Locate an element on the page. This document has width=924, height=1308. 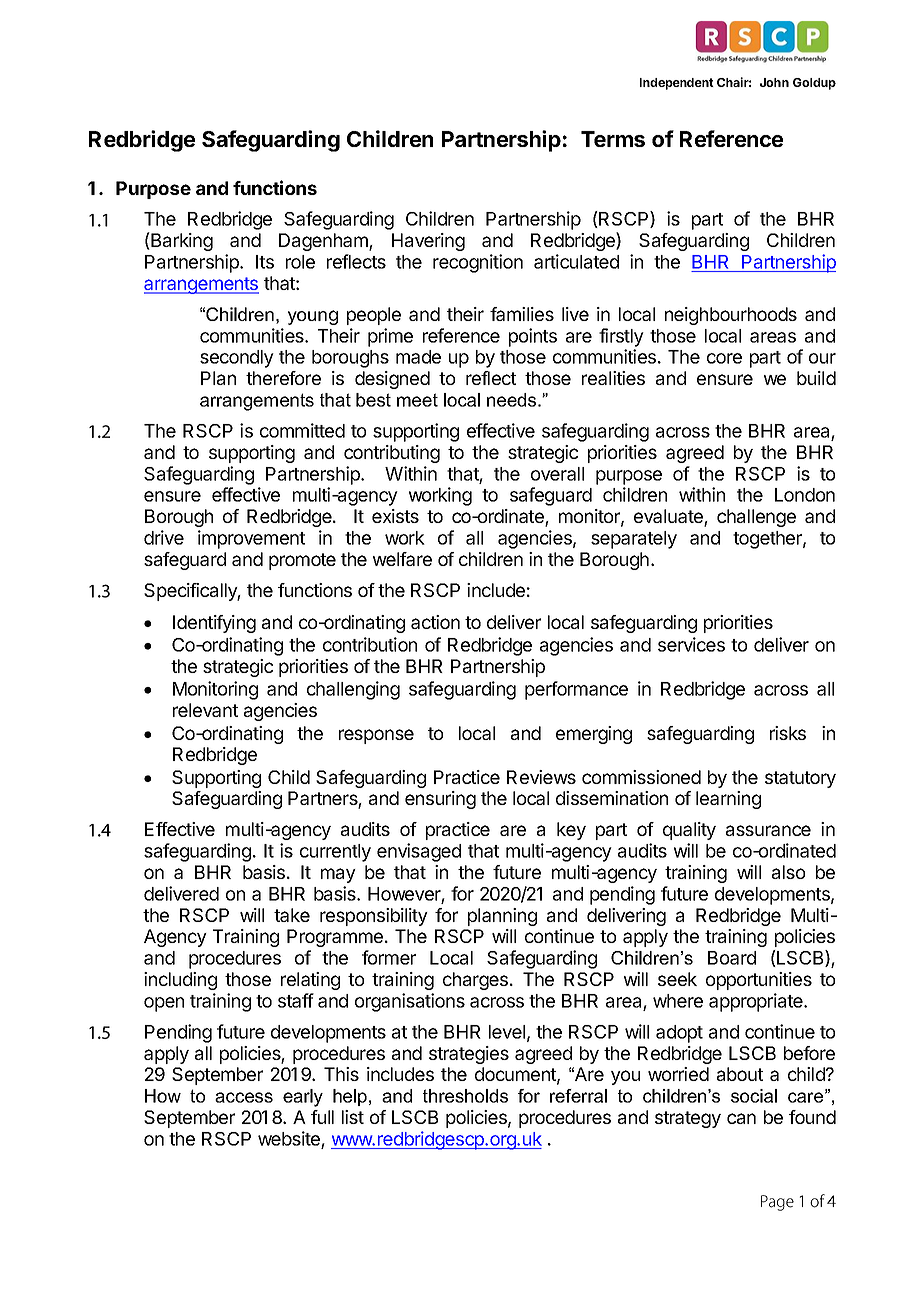
secondly is located at coordinates (237, 359).
